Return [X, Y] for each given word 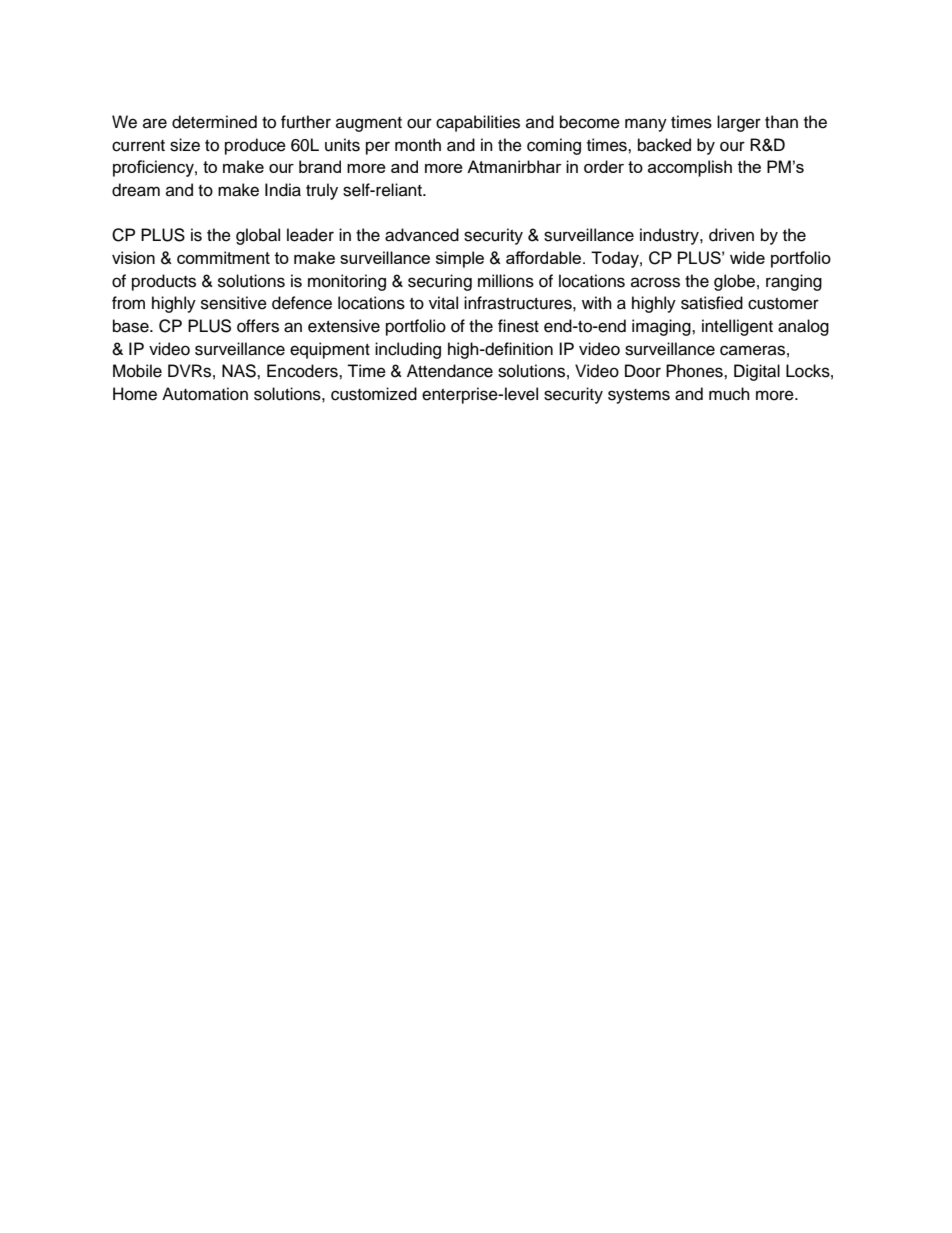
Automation [205, 394]
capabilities [478, 123]
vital [443, 303]
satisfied [712, 303]
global [258, 236]
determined [214, 122]
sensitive [234, 303]
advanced [422, 235]
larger [739, 123]
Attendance [450, 371]
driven [731, 235]
